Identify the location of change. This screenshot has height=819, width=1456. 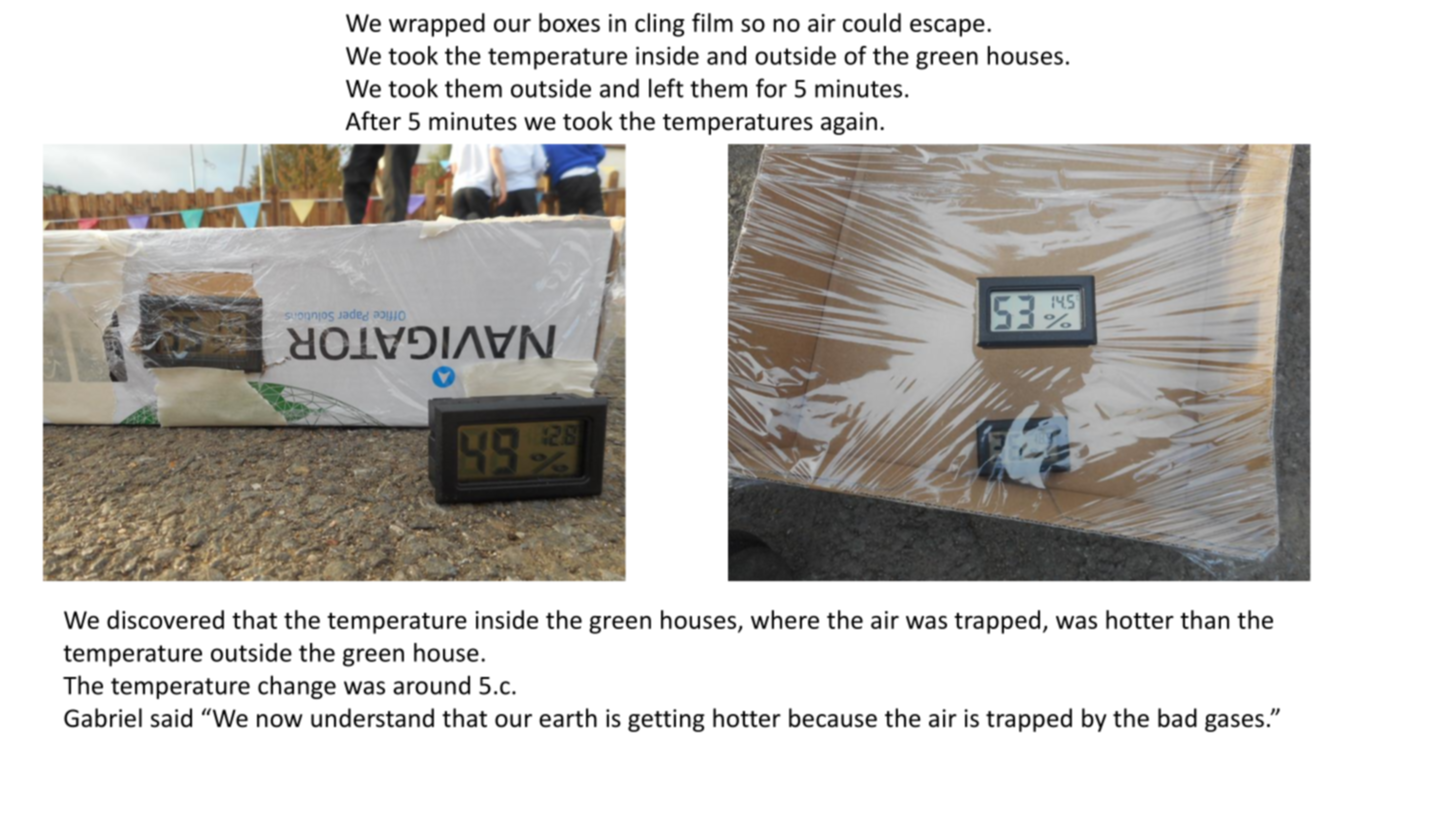
(297, 687).
